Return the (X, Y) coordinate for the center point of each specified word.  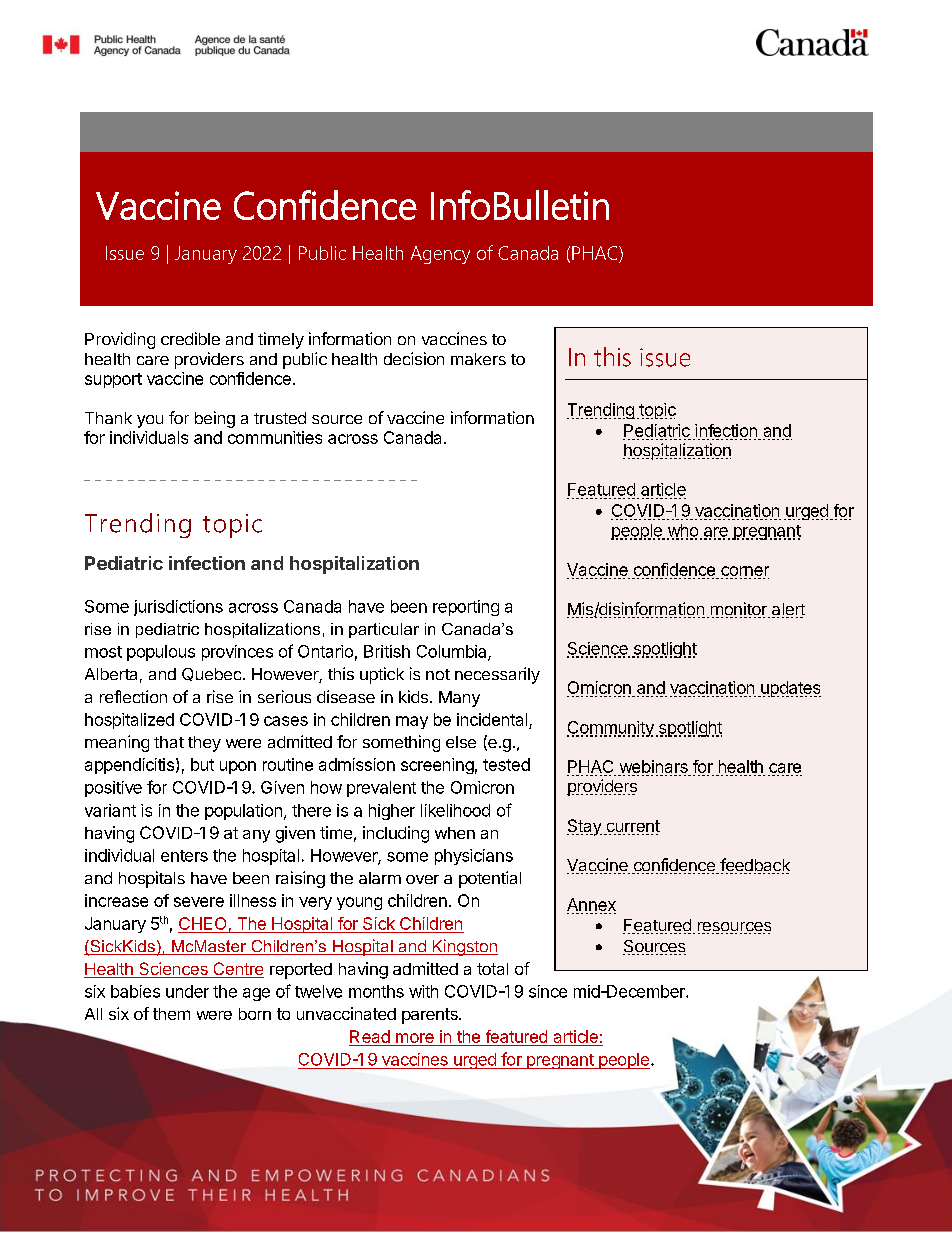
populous (161, 653)
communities (275, 437)
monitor (738, 610)
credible (190, 338)
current (632, 827)
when (455, 833)
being (215, 419)
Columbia (453, 652)
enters (184, 856)
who (682, 531)
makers (478, 359)
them (171, 1014)
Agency (440, 255)
